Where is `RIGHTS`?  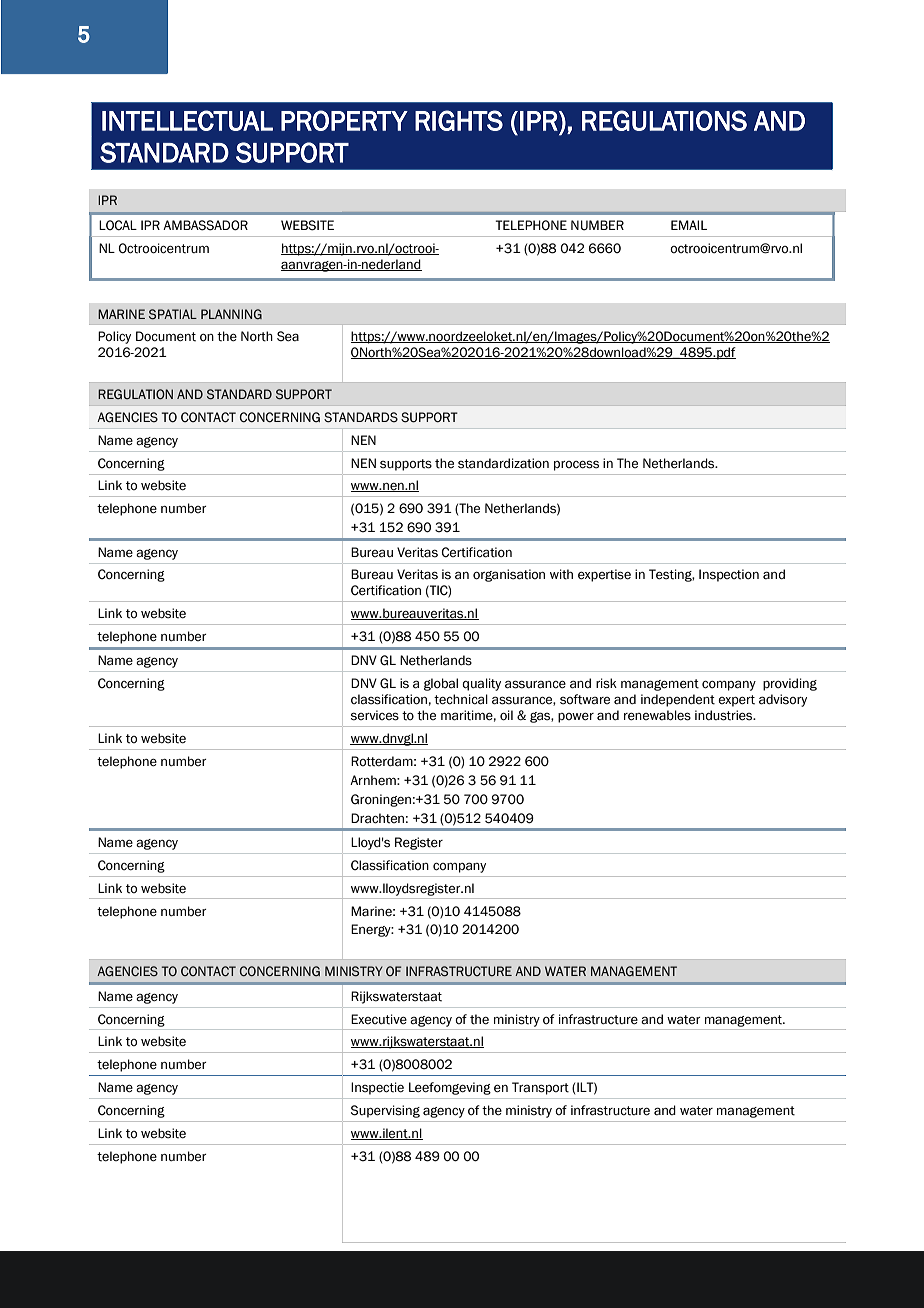
RIGHTS is located at coordinates (459, 120).
